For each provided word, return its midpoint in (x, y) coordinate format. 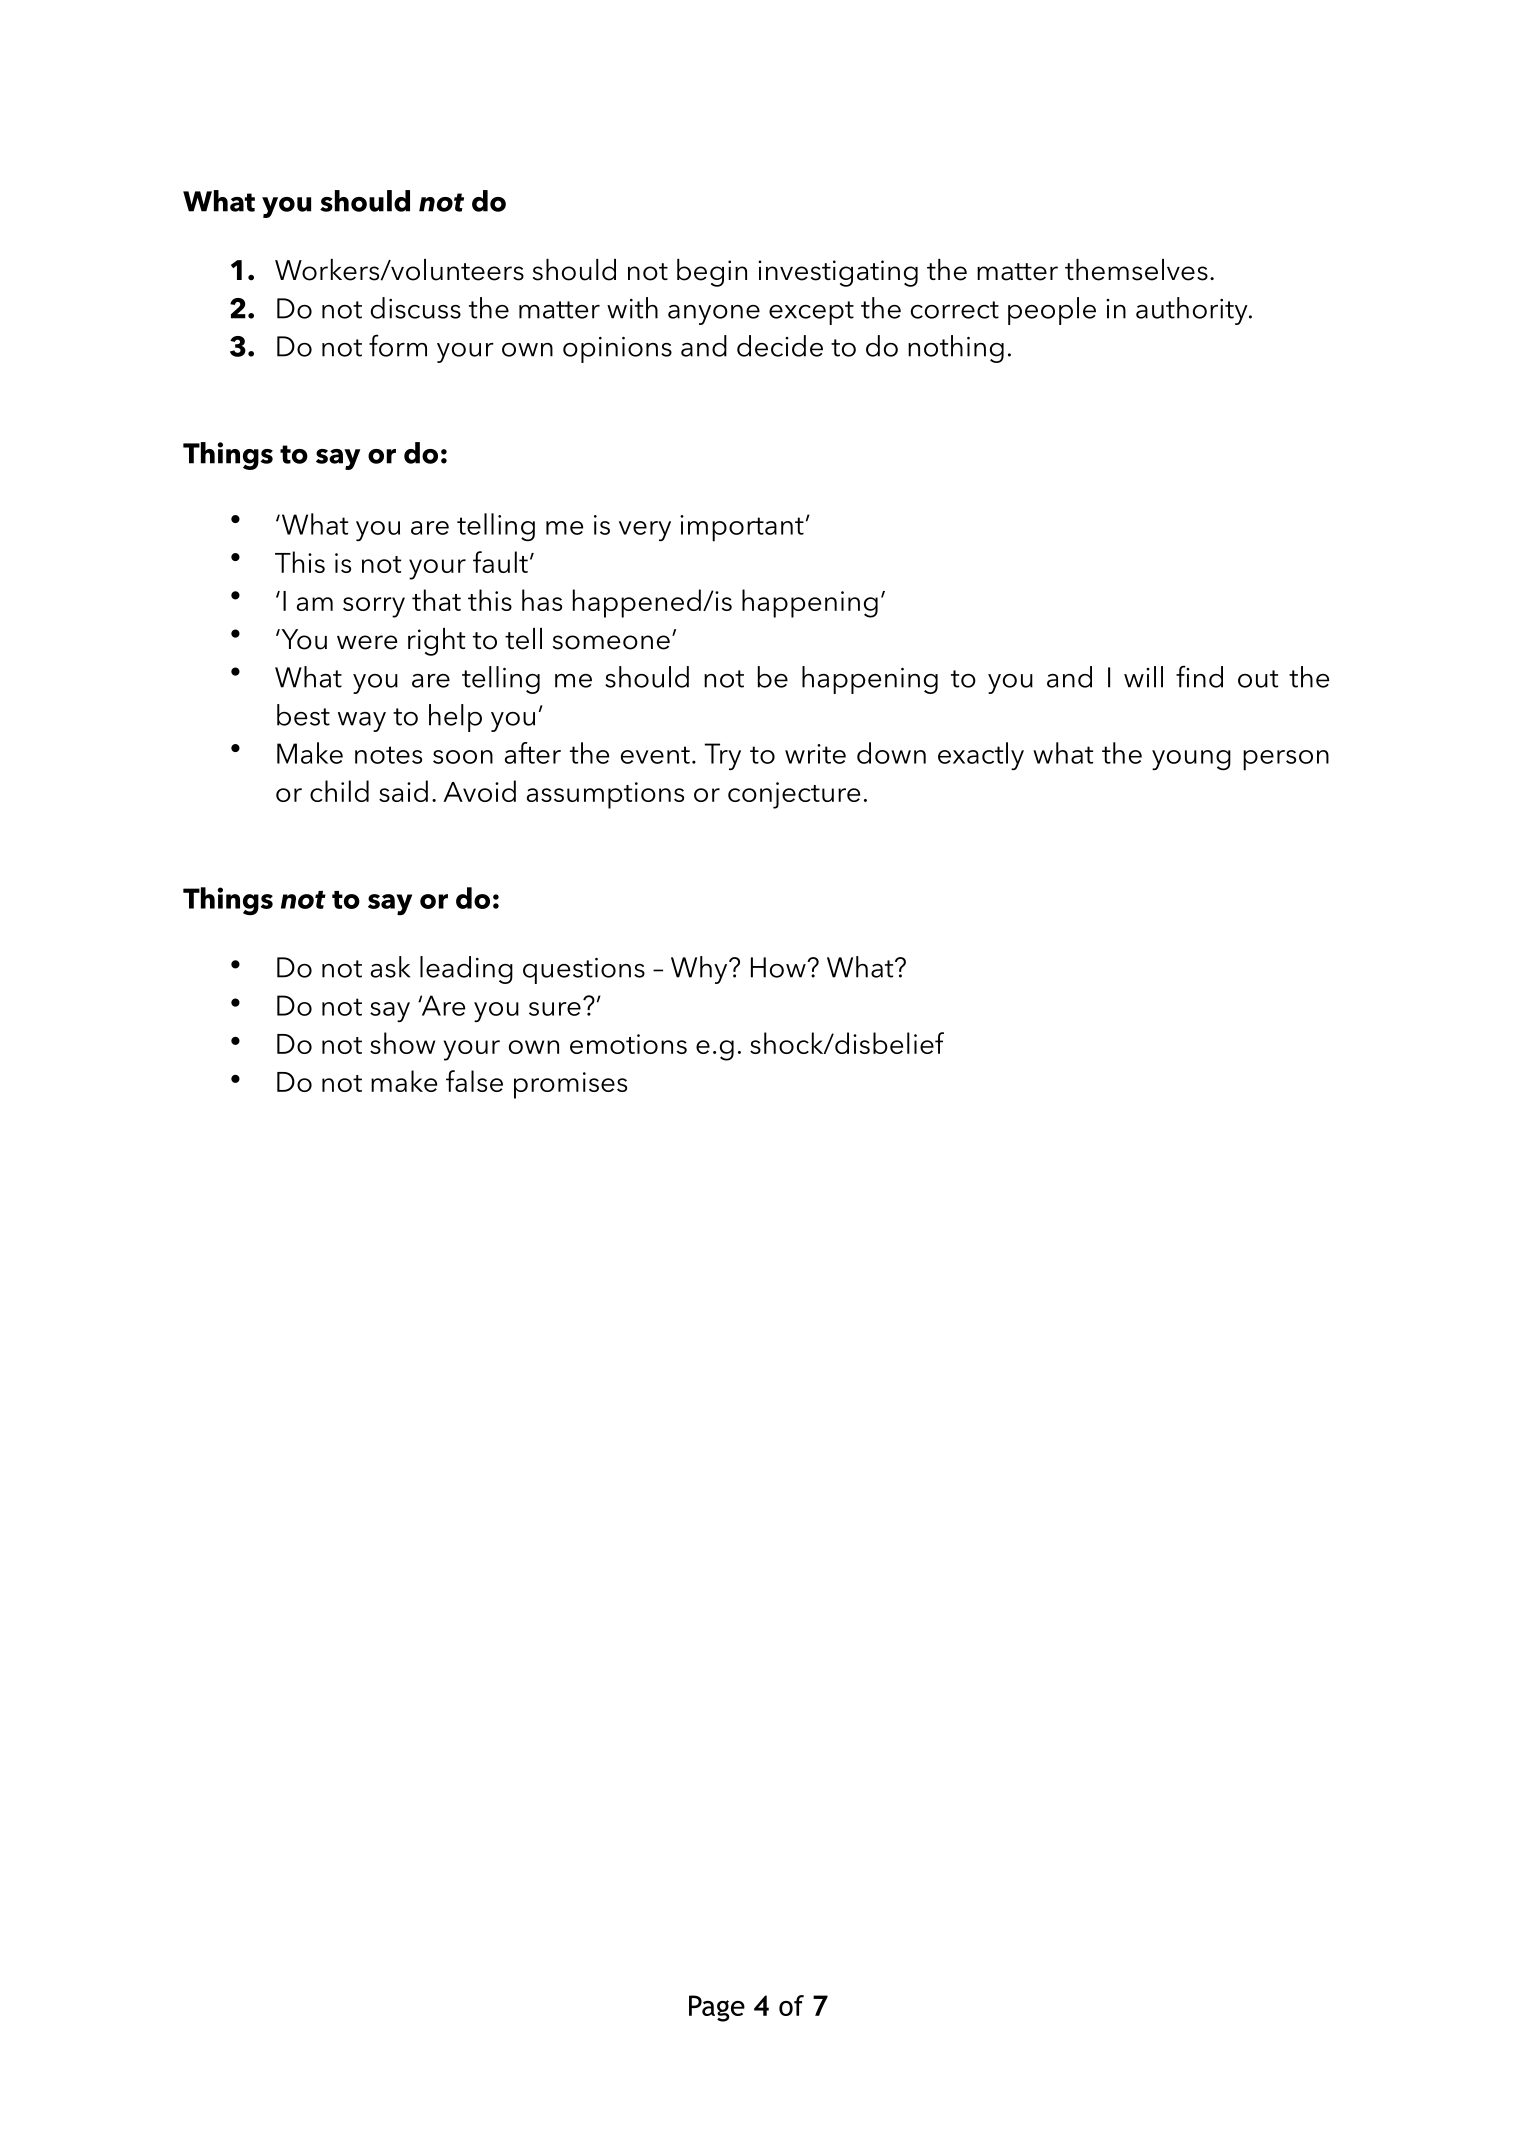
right (436, 642)
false (474, 1081)
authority (1193, 311)
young (1191, 760)
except (811, 313)
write (815, 754)
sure (555, 1009)
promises (570, 1085)
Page (717, 2008)
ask (390, 967)
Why (700, 970)
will (1143, 677)
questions (584, 971)
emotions (628, 1044)
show (402, 1043)
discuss (416, 308)
